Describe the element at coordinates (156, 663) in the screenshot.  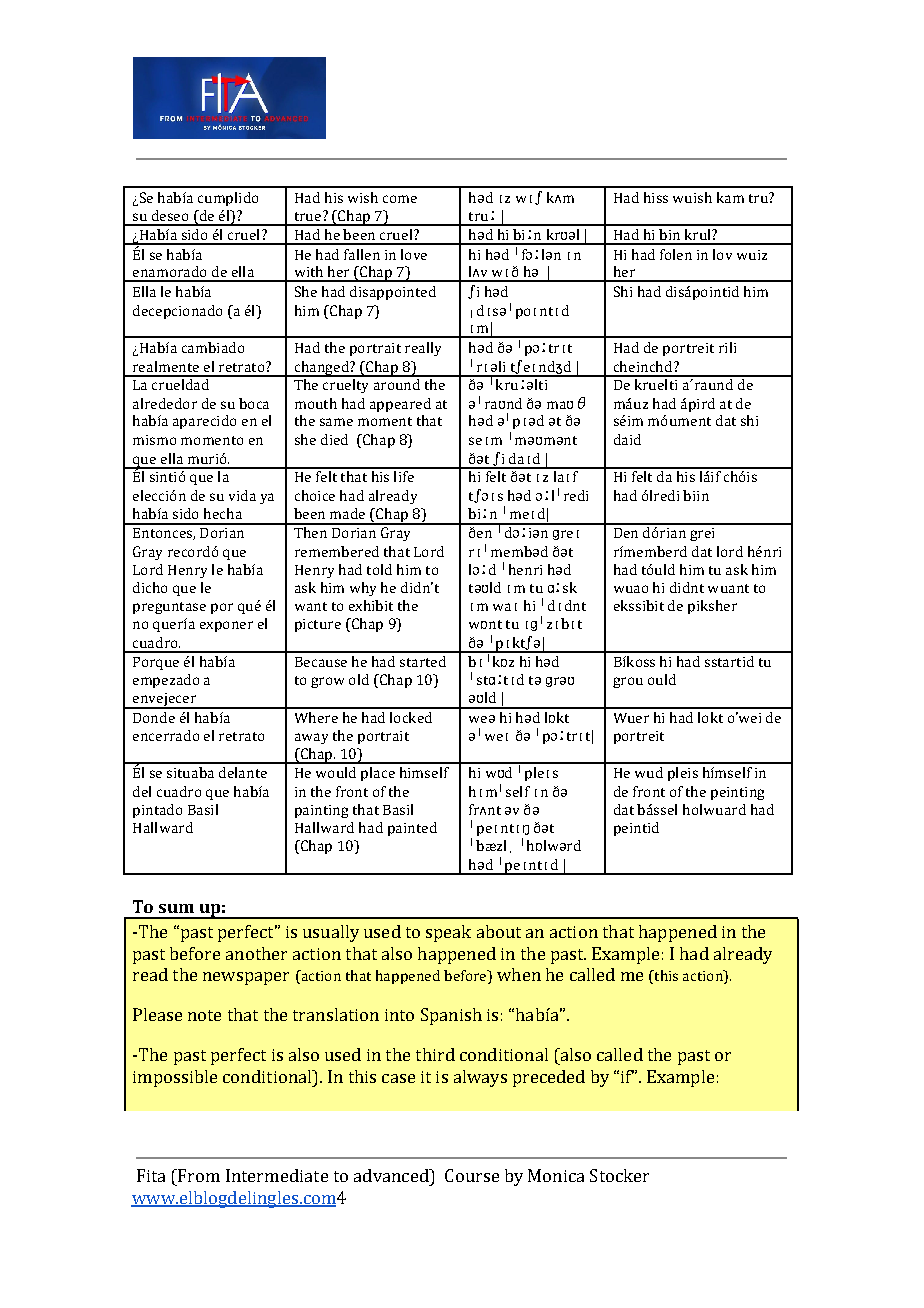
I see `Porque` at that location.
